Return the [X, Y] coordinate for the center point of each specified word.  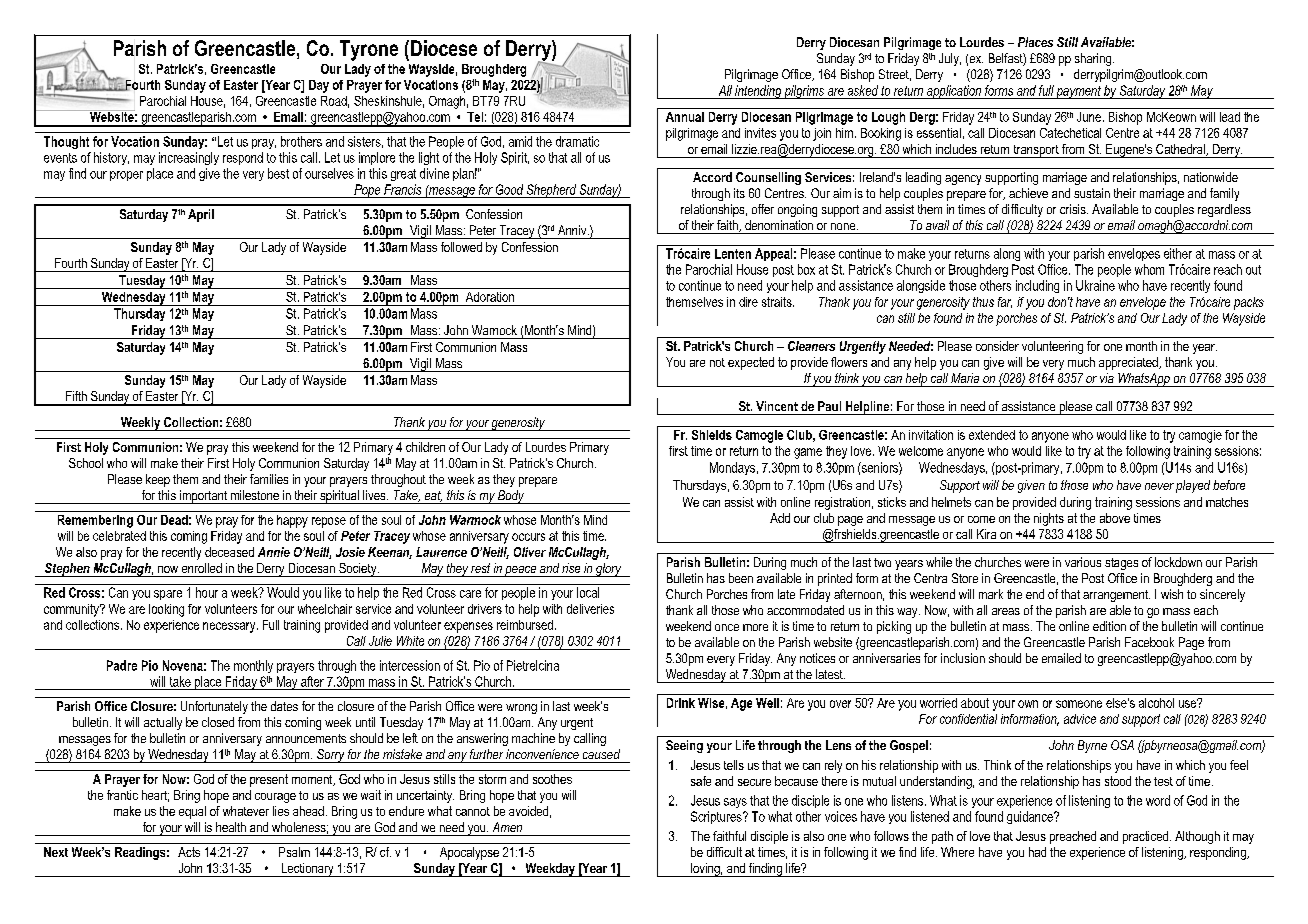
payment [1079, 92]
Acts [189, 852]
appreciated [1129, 363]
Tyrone [369, 50]
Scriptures [717, 817]
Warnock [494, 330]
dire [748, 302]
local [588, 592]
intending [758, 92]
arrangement [1116, 596]
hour [207, 592]
